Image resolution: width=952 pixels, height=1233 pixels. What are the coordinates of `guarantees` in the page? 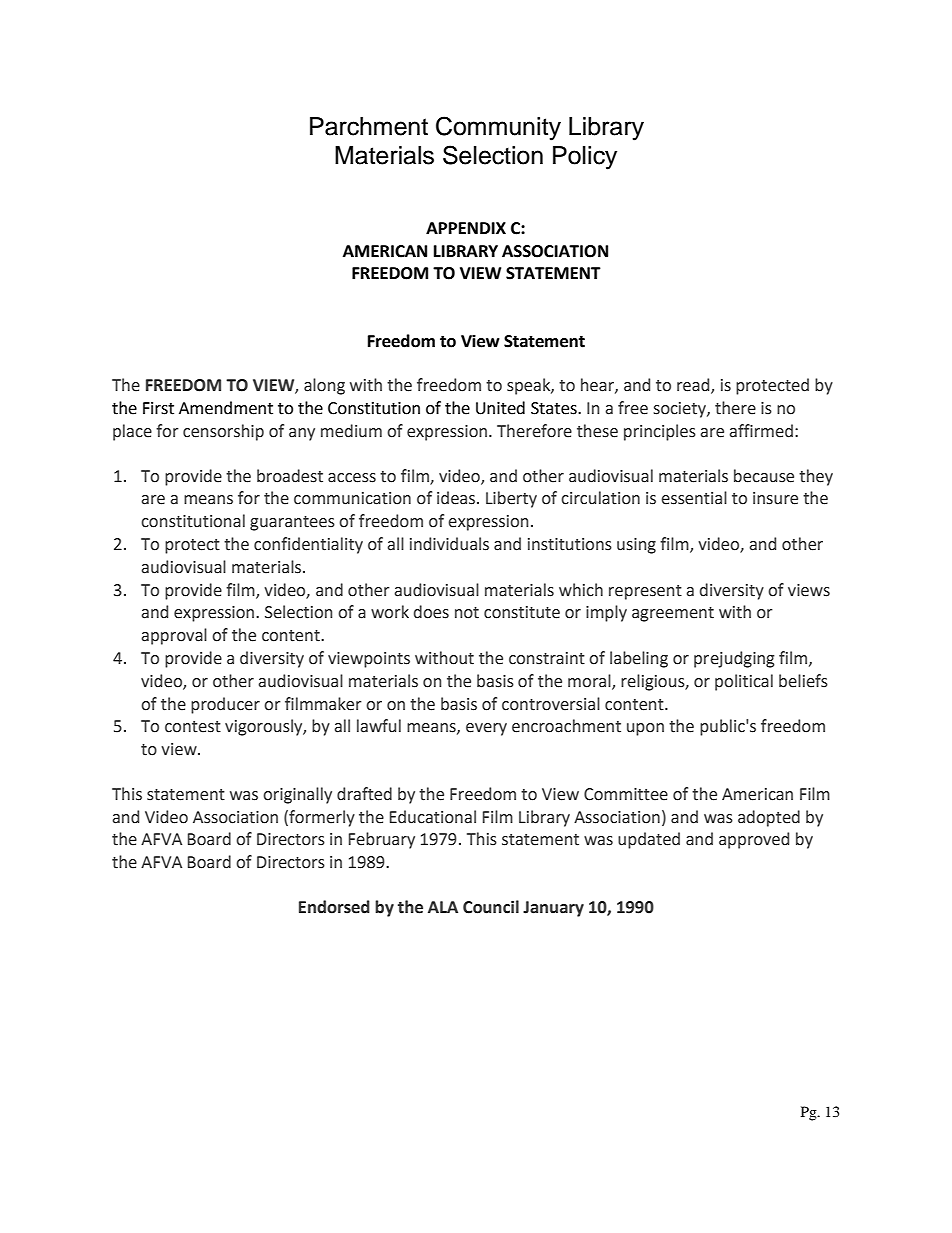 It's located at (292, 523).
